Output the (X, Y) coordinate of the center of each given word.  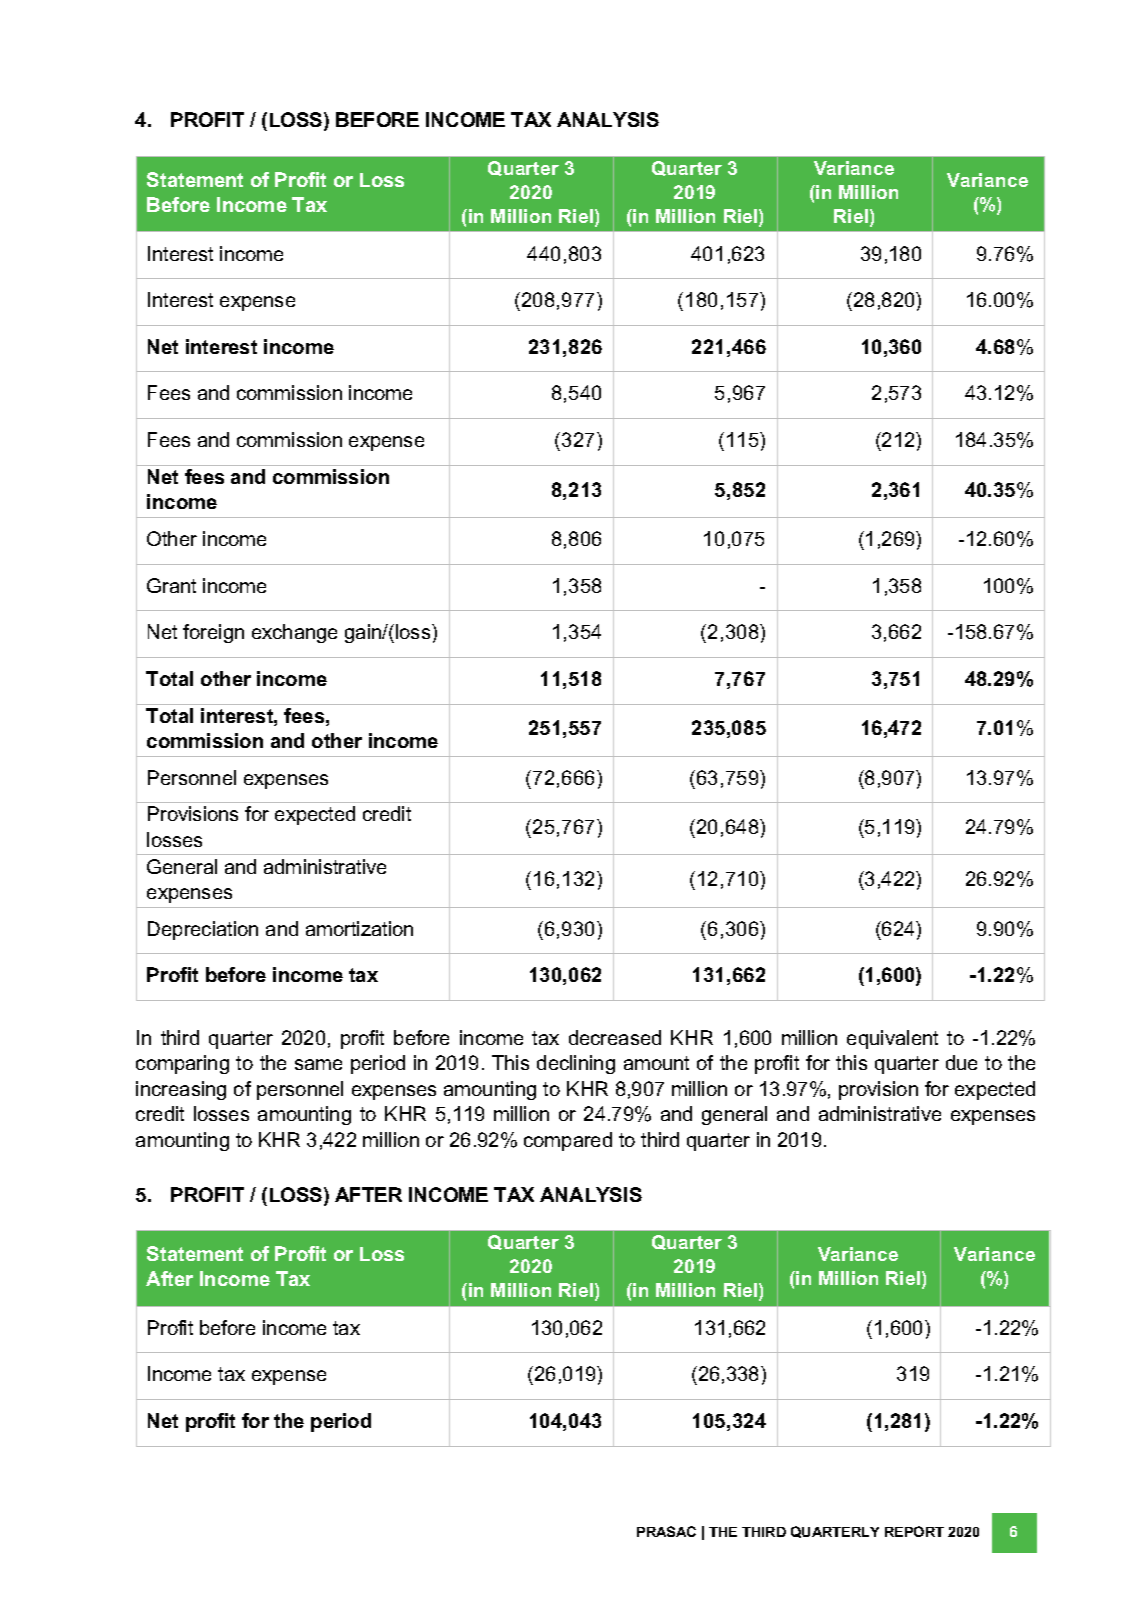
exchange (294, 633)
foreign (213, 633)
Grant (171, 585)
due (961, 1062)
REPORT (914, 1531)
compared (568, 1141)
